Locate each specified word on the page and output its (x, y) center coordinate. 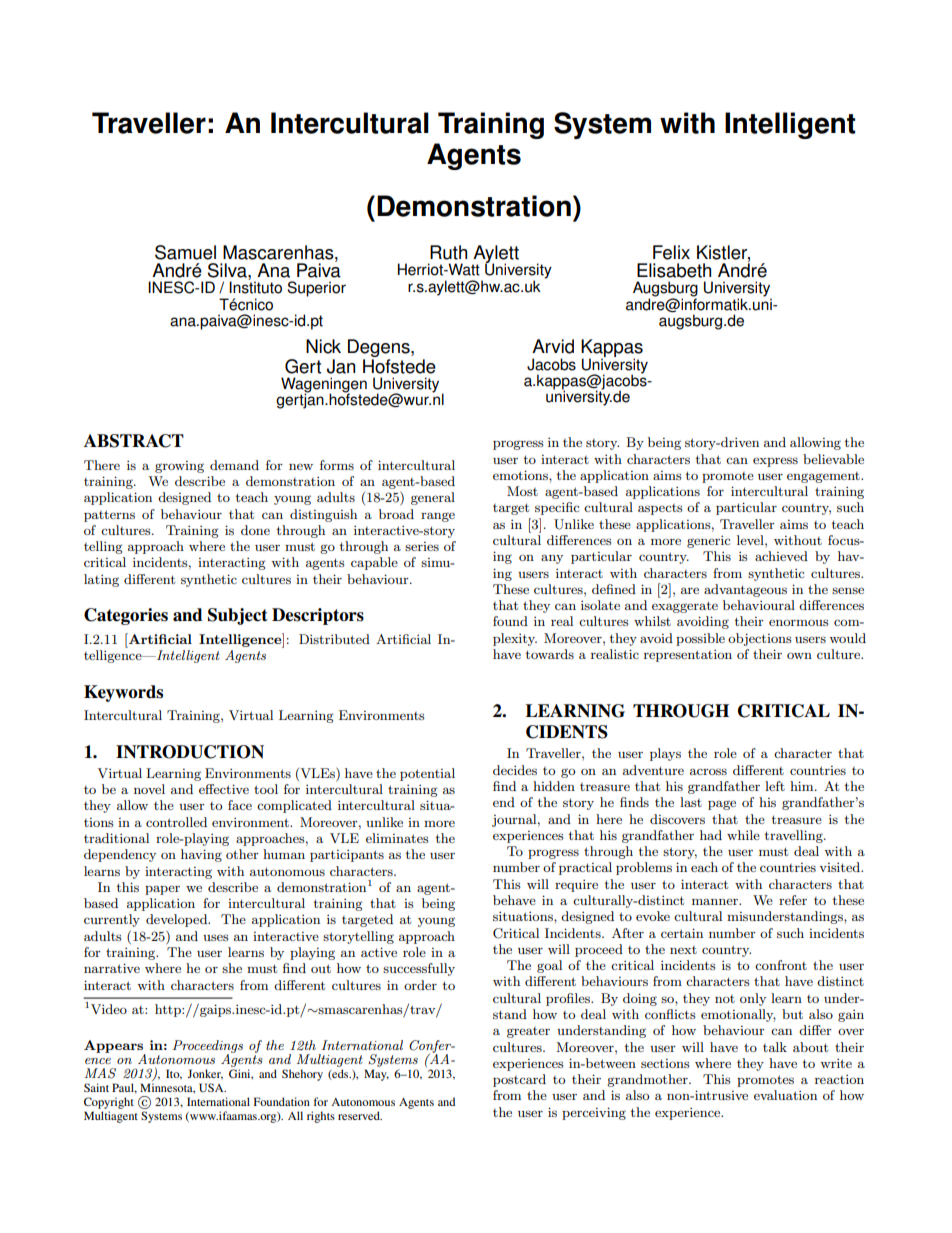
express (775, 462)
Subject (238, 616)
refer (793, 900)
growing (179, 467)
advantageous (745, 590)
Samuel (185, 252)
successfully (419, 969)
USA (212, 1087)
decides (515, 770)
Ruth (448, 252)
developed (178, 920)
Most (522, 491)
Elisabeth (674, 270)
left (775, 786)
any (552, 559)
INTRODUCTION (190, 752)
